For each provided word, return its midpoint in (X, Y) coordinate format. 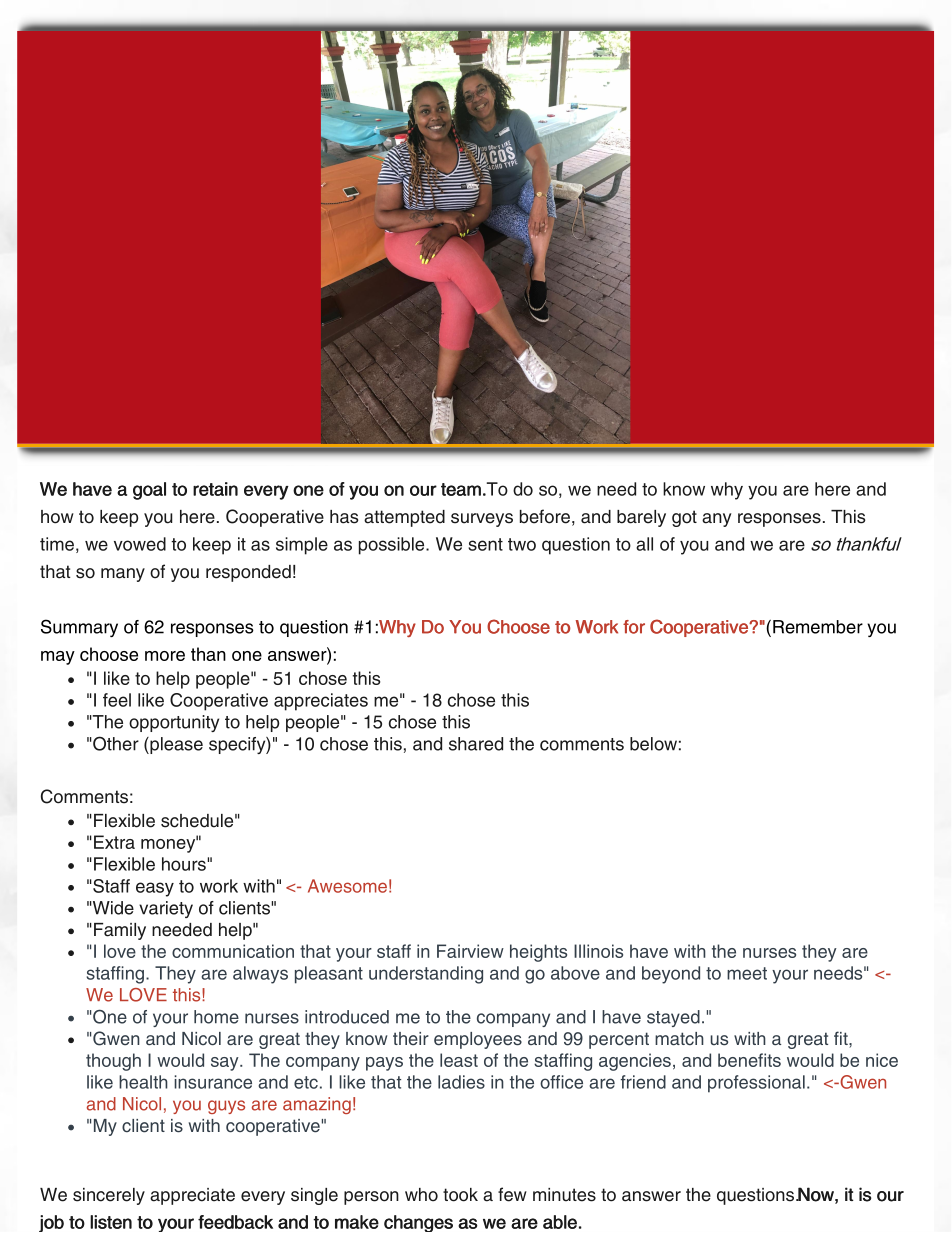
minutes (564, 1195)
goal (149, 491)
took (460, 1195)
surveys (482, 520)
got (684, 518)
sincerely (109, 1196)
